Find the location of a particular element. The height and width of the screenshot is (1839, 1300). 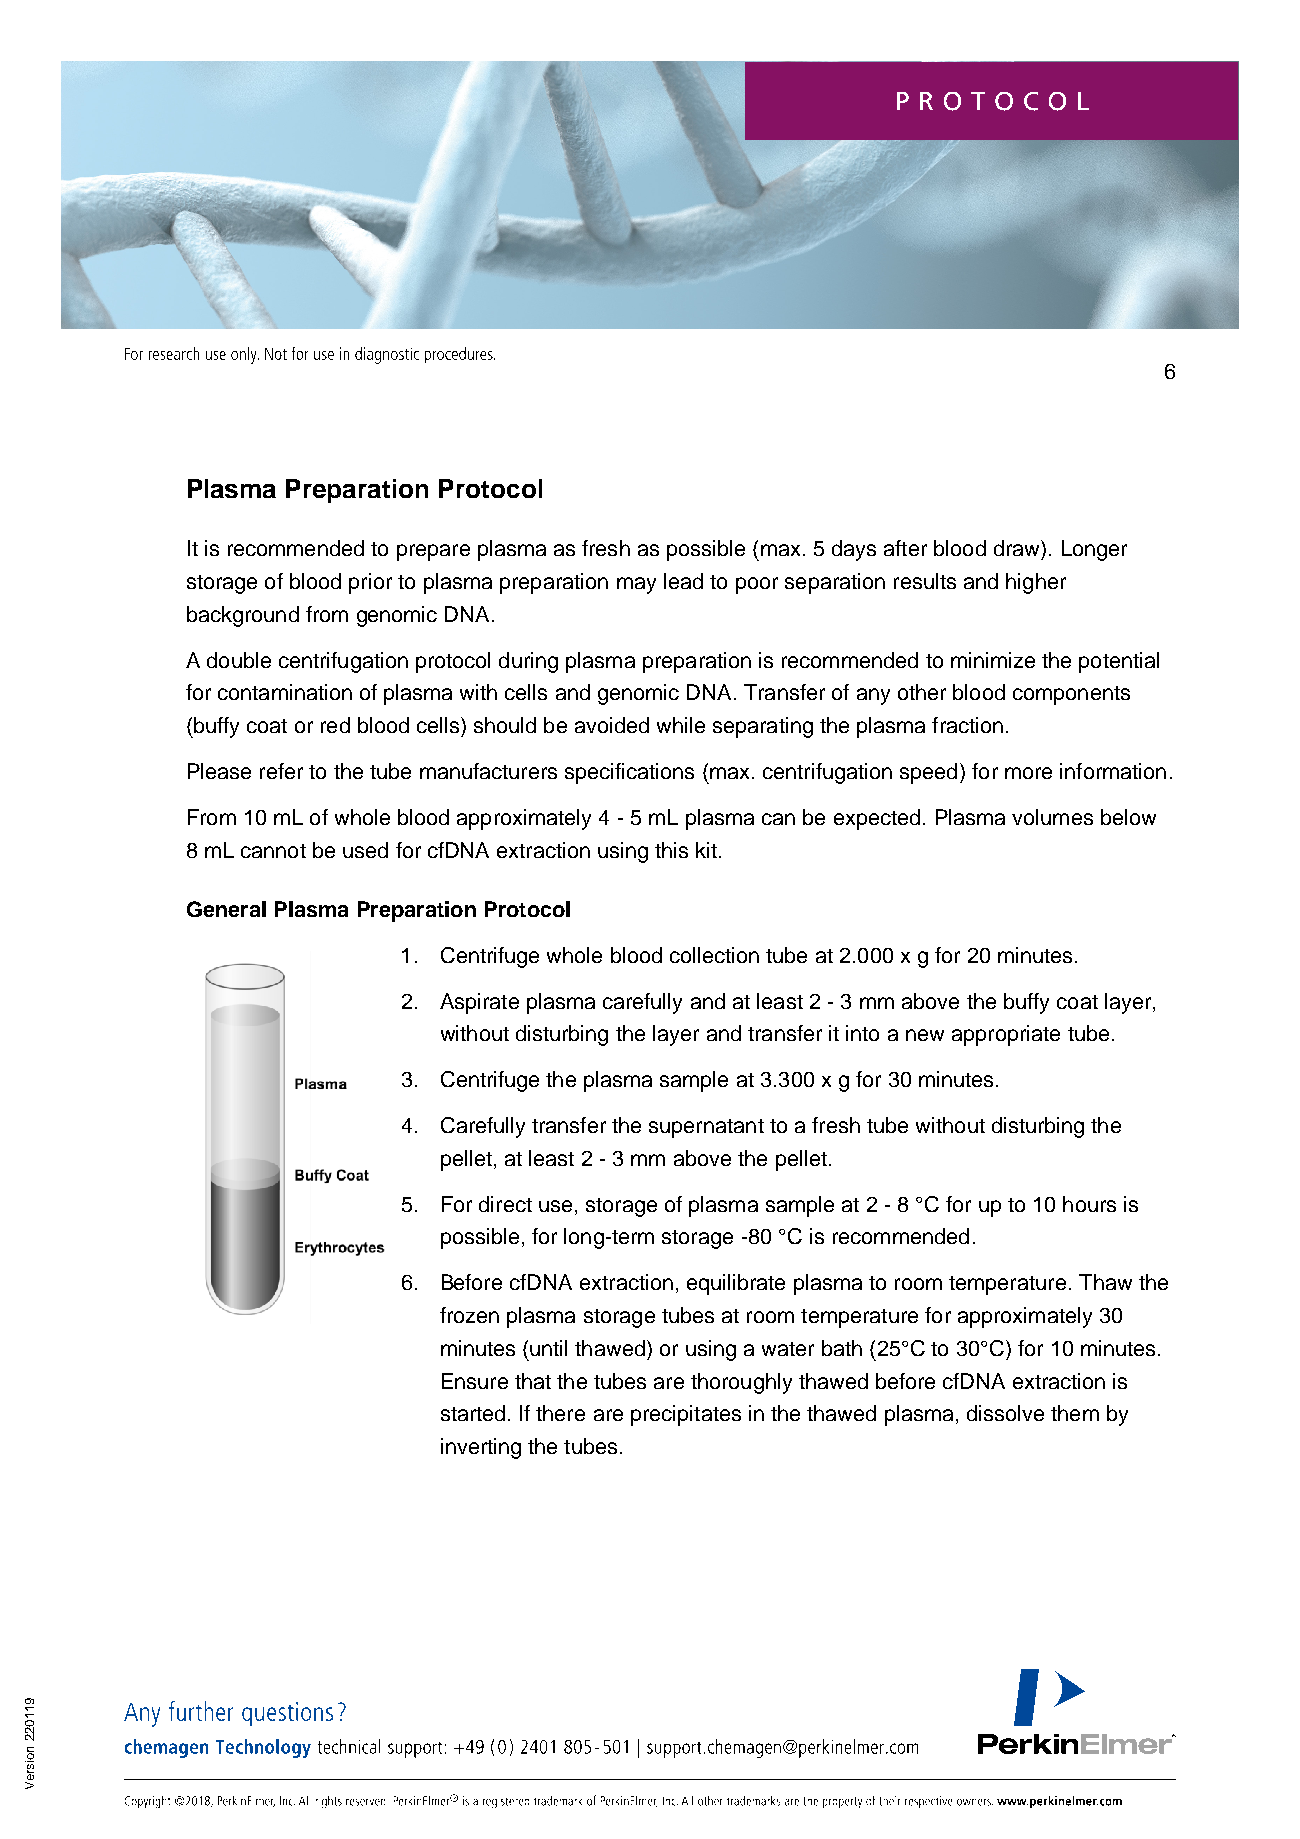

Aspirate is located at coordinates (479, 1003).
